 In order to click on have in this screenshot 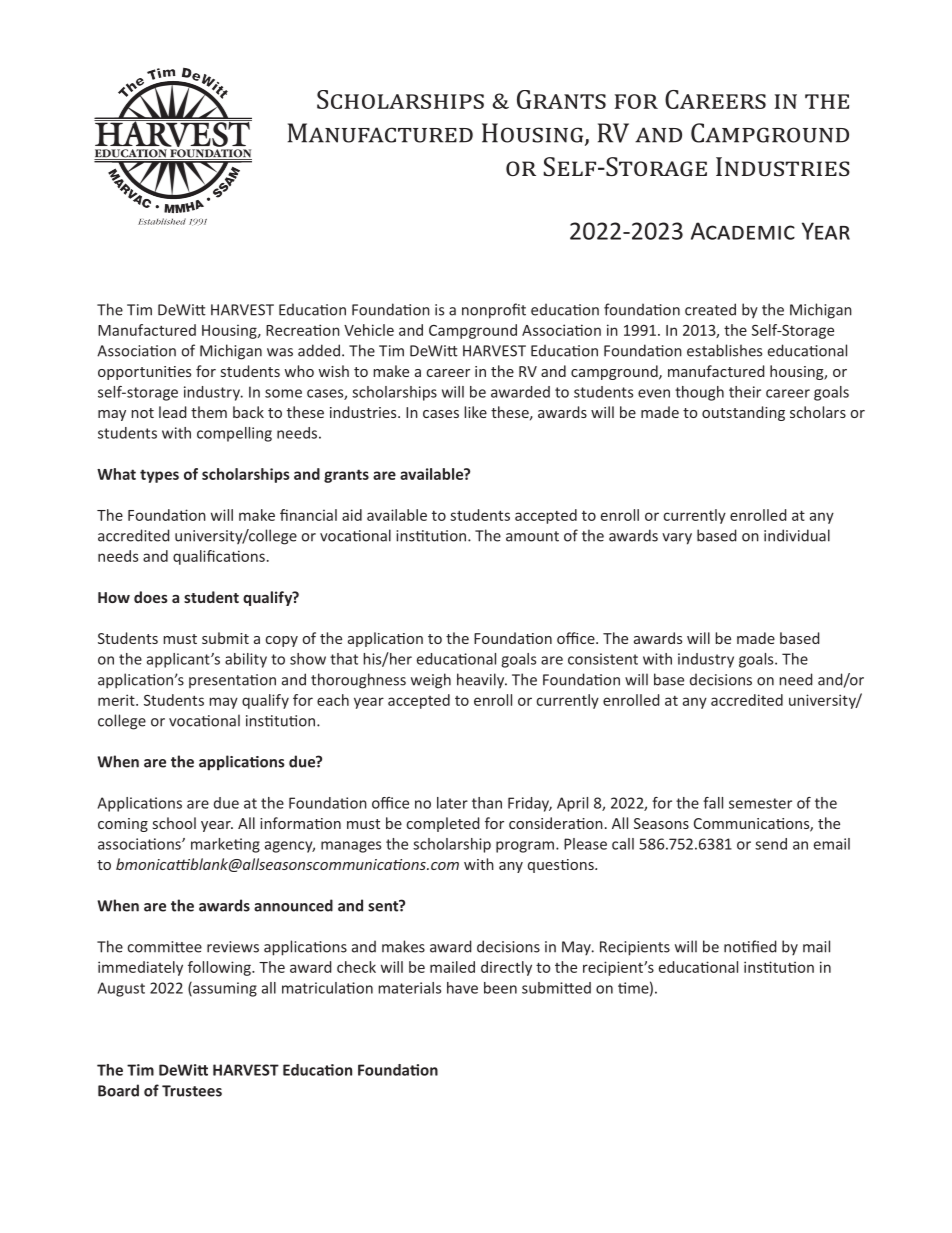, I will do `click(462, 988)`.
